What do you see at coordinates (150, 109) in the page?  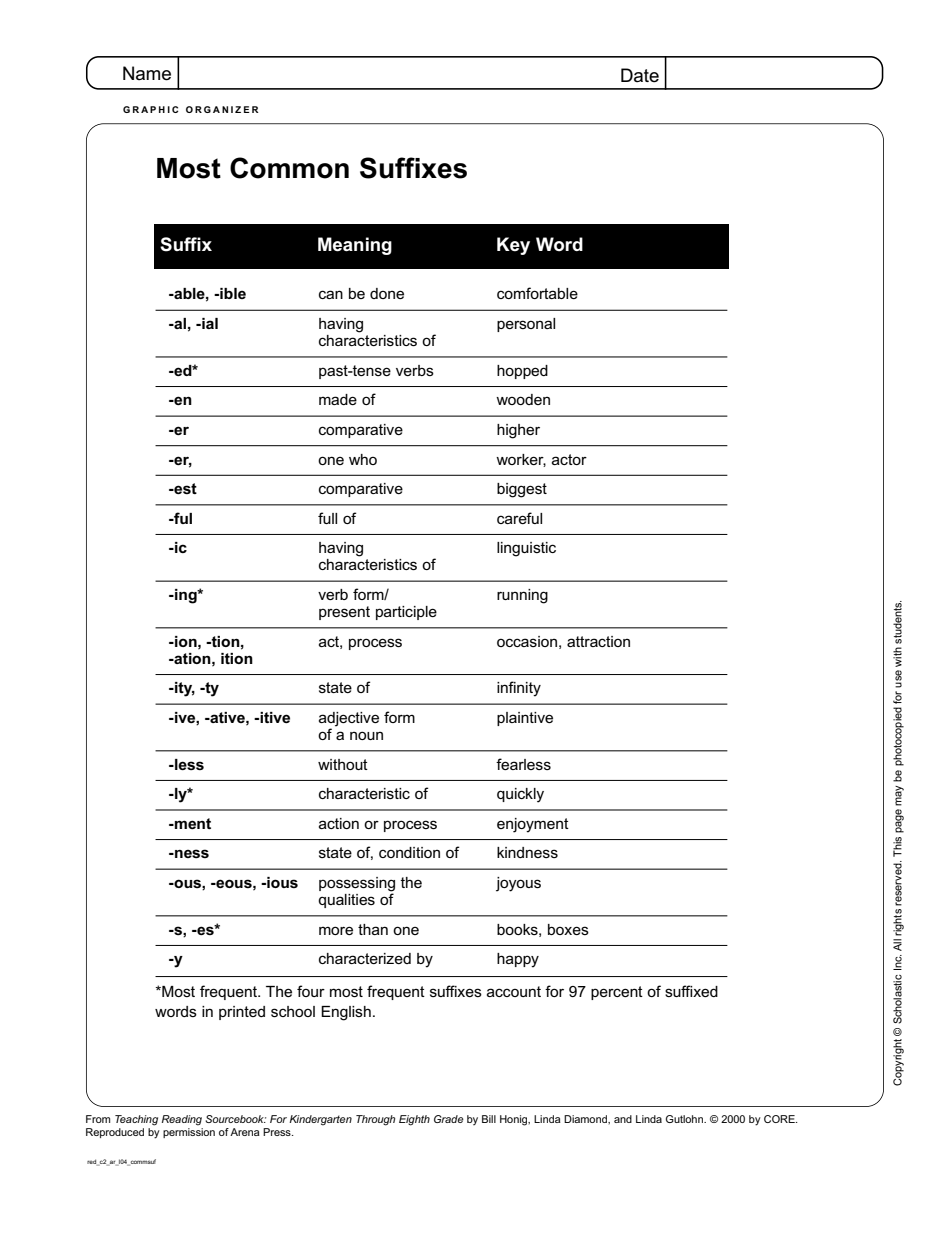 I see `GRAPHIC` at bounding box center [150, 109].
